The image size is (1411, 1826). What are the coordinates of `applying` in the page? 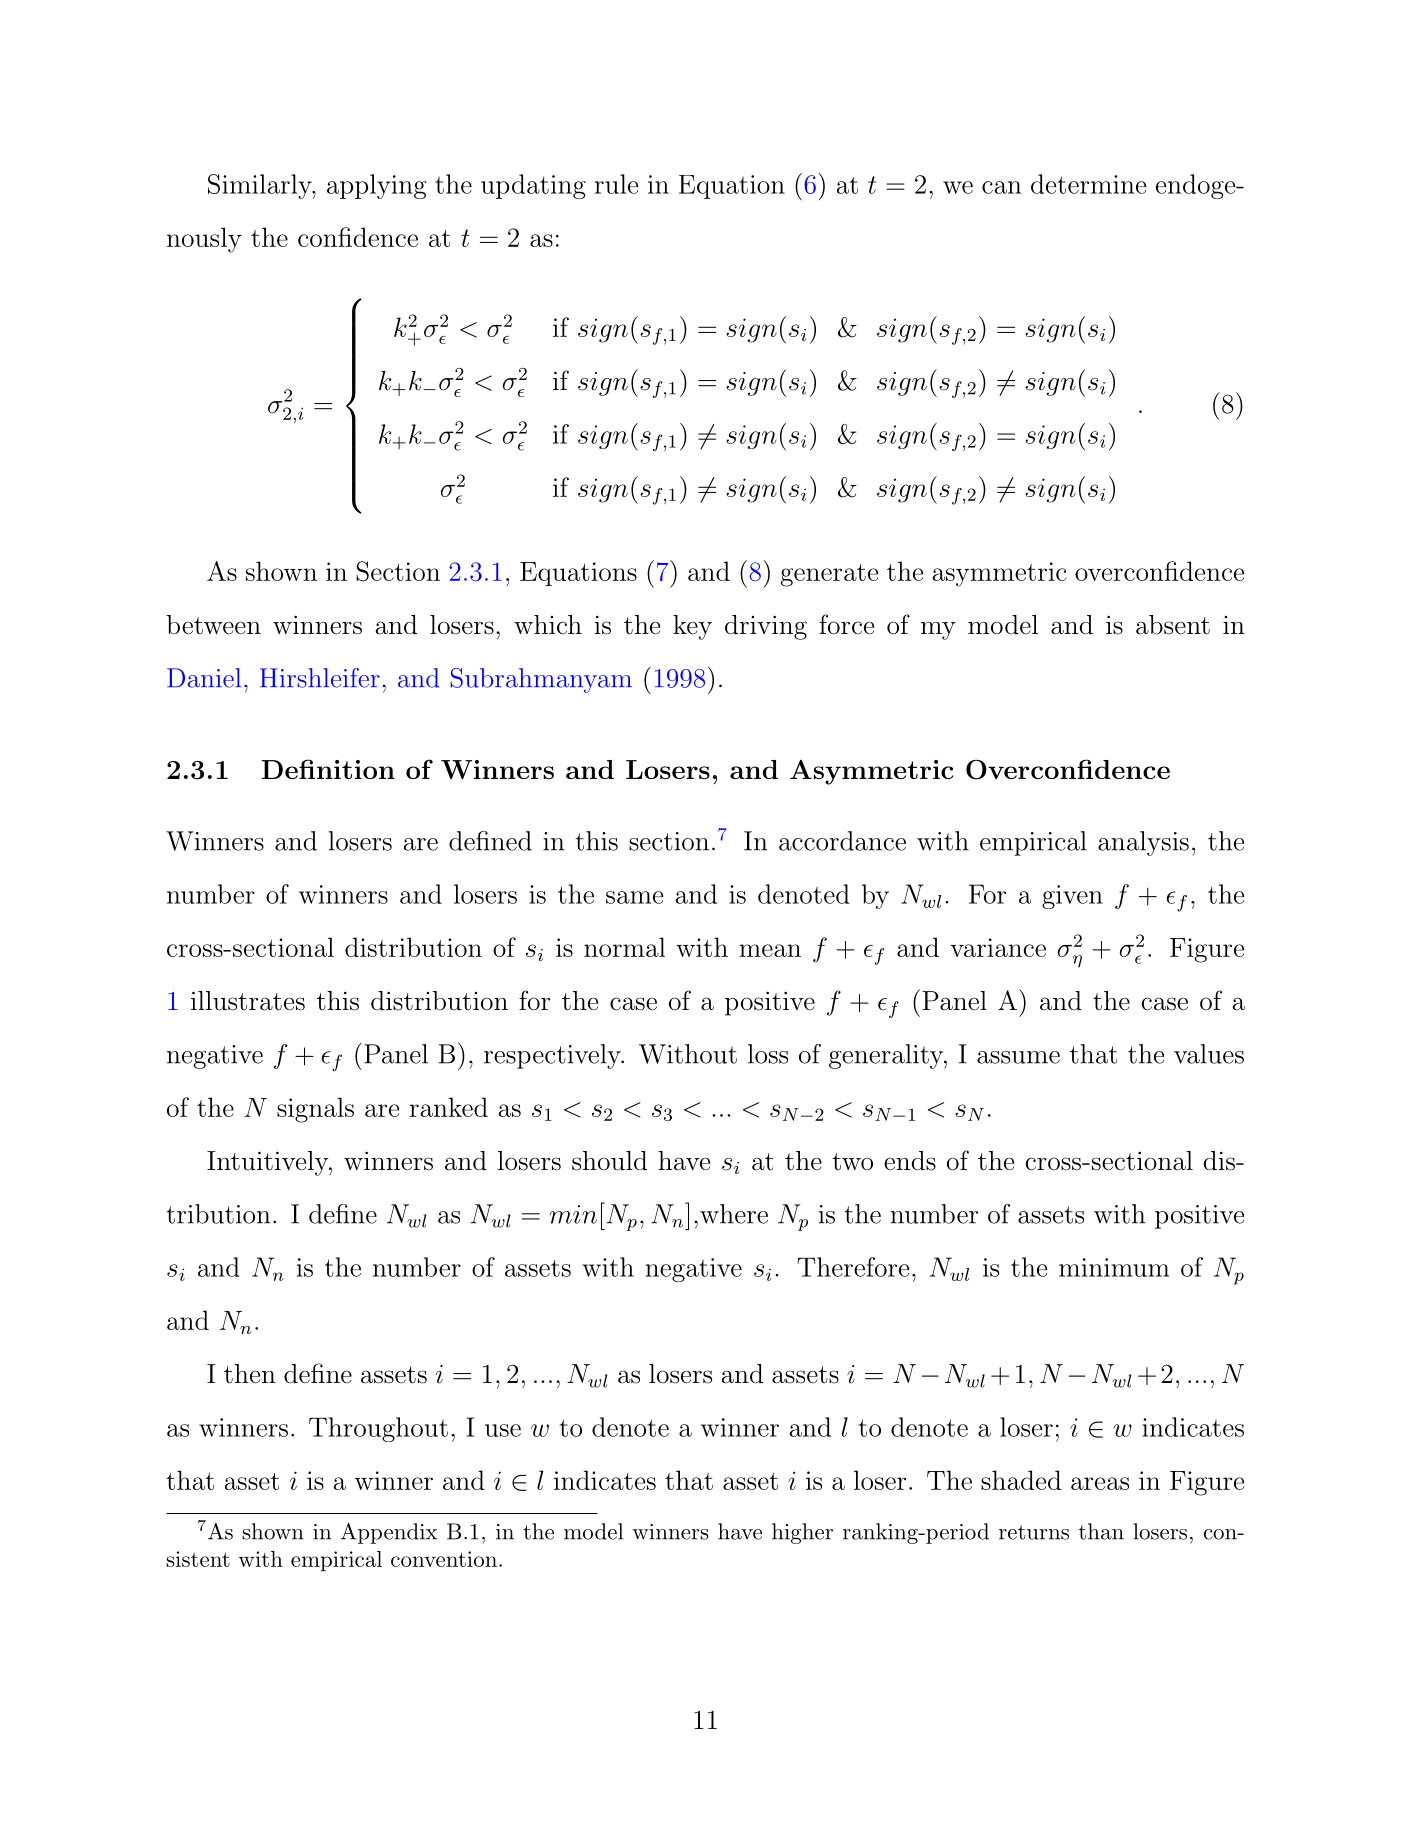 It's located at (377, 186).
